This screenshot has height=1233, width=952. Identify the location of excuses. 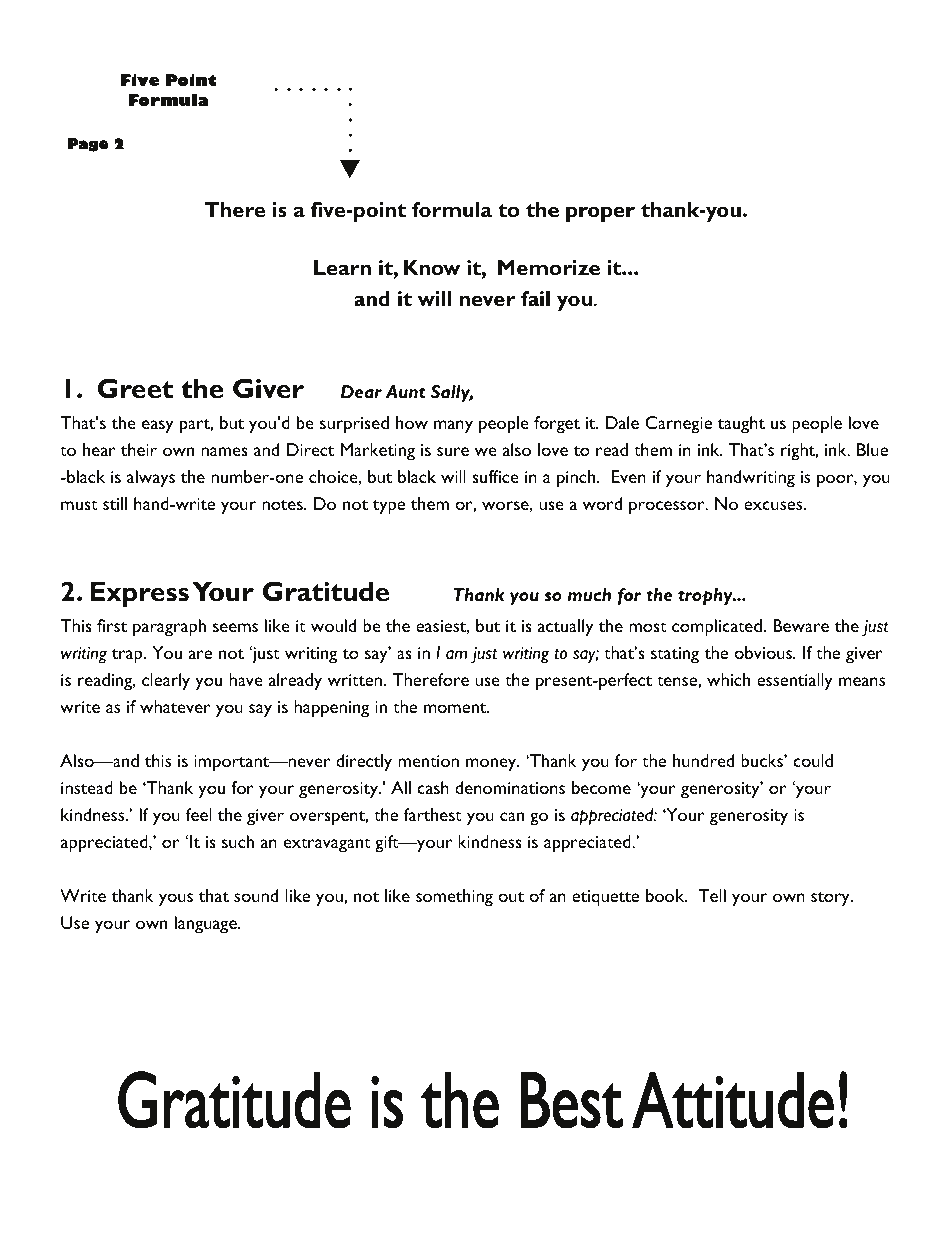
(774, 505).
